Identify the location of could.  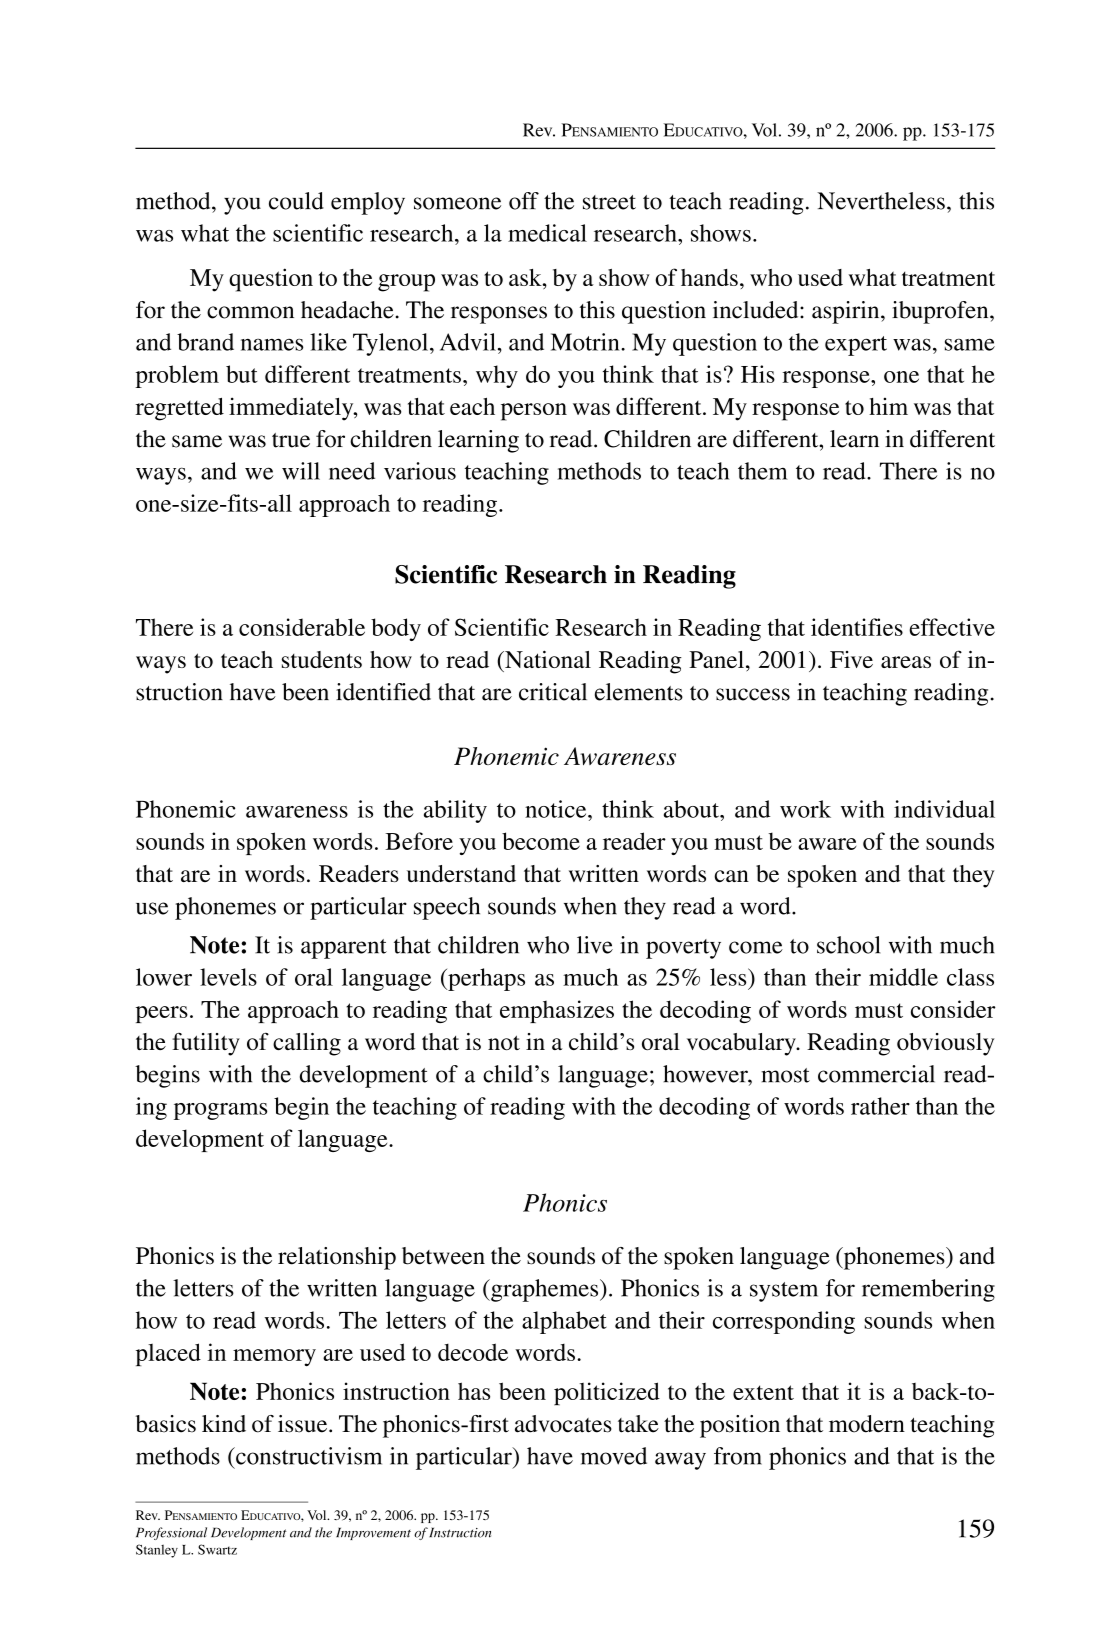
(296, 201).
